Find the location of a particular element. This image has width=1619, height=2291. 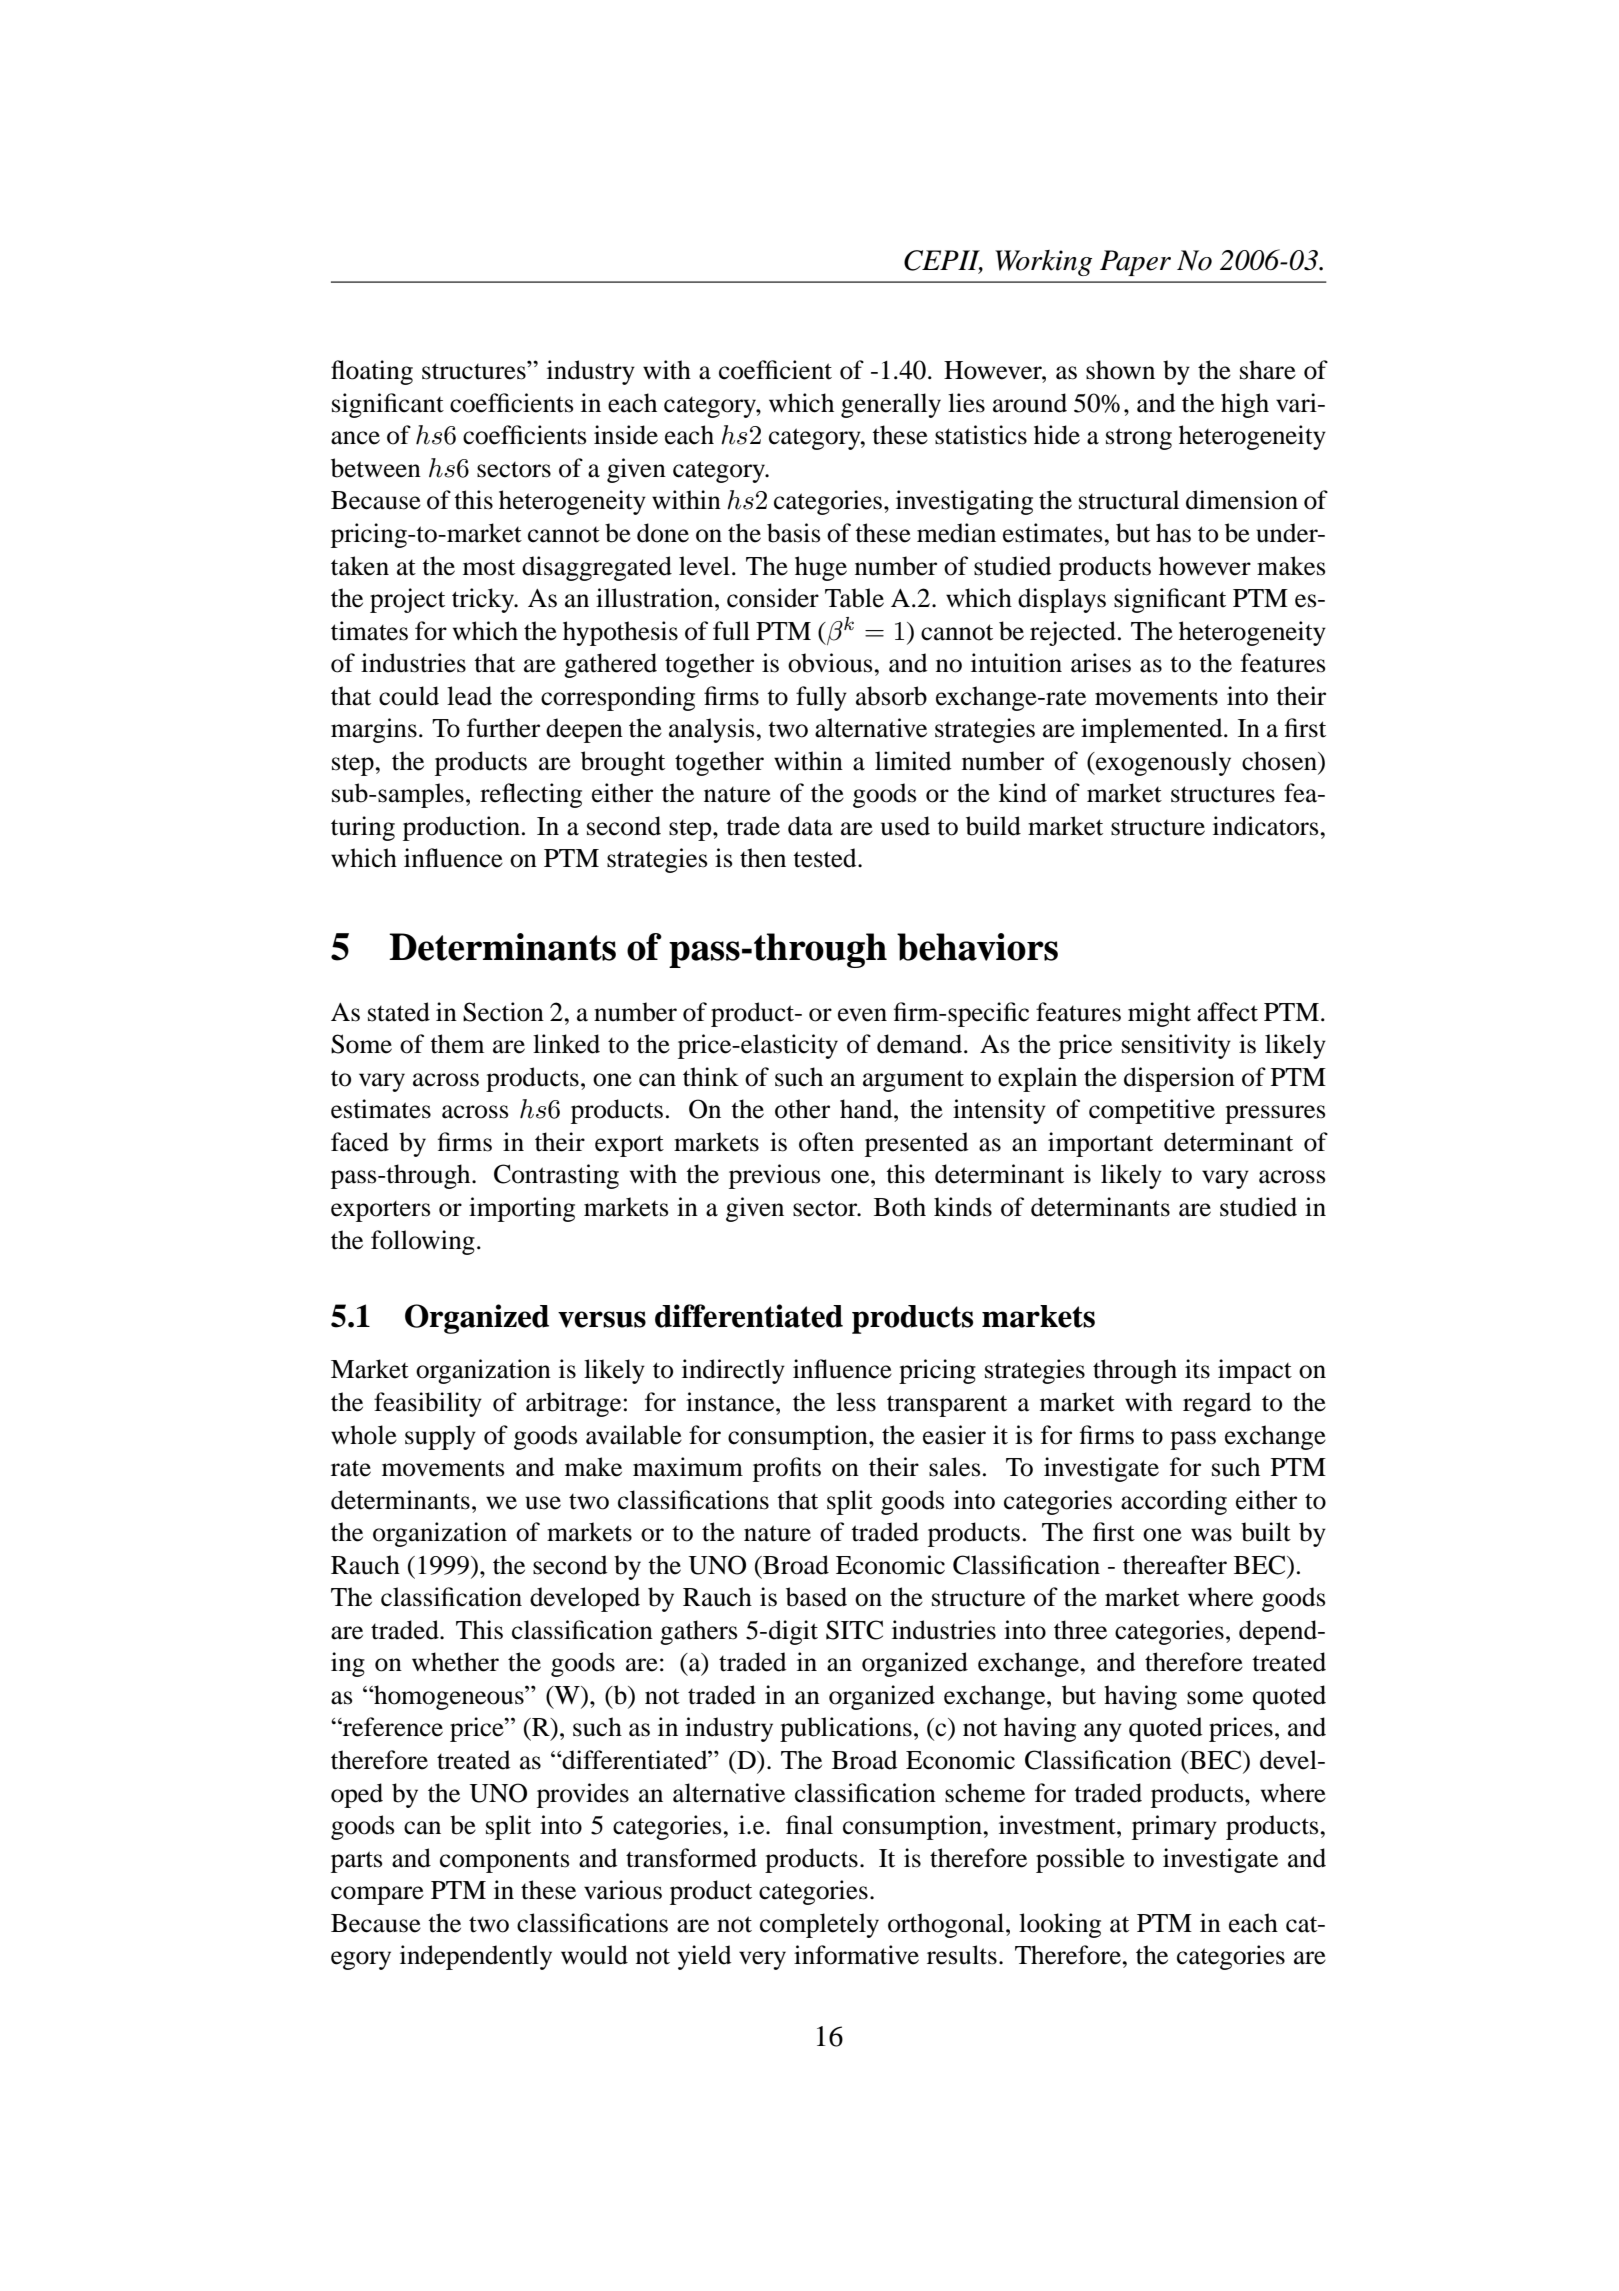

Paper is located at coordinates (1135, 263).
